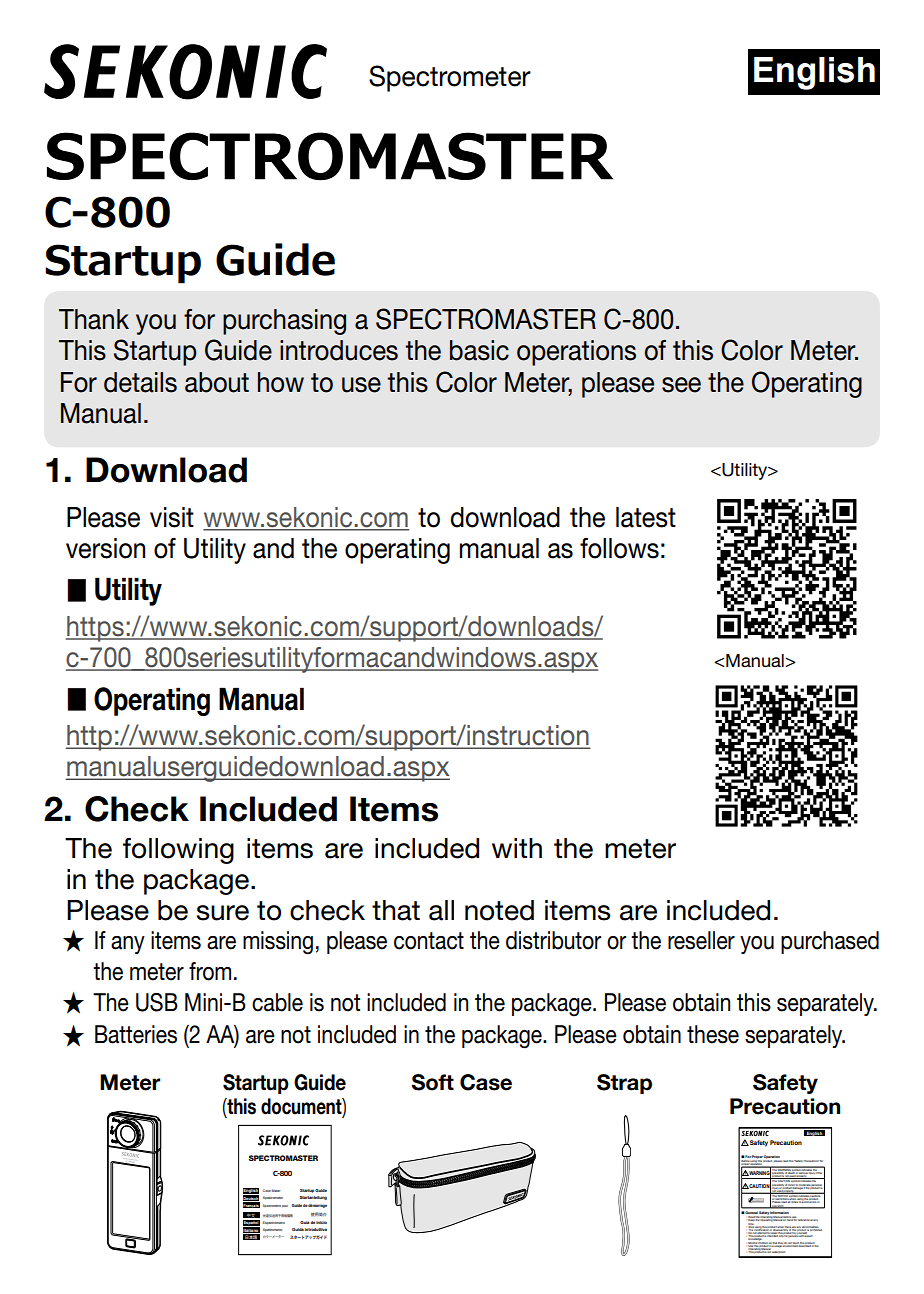  I want to click on about, so click(217, 382).
